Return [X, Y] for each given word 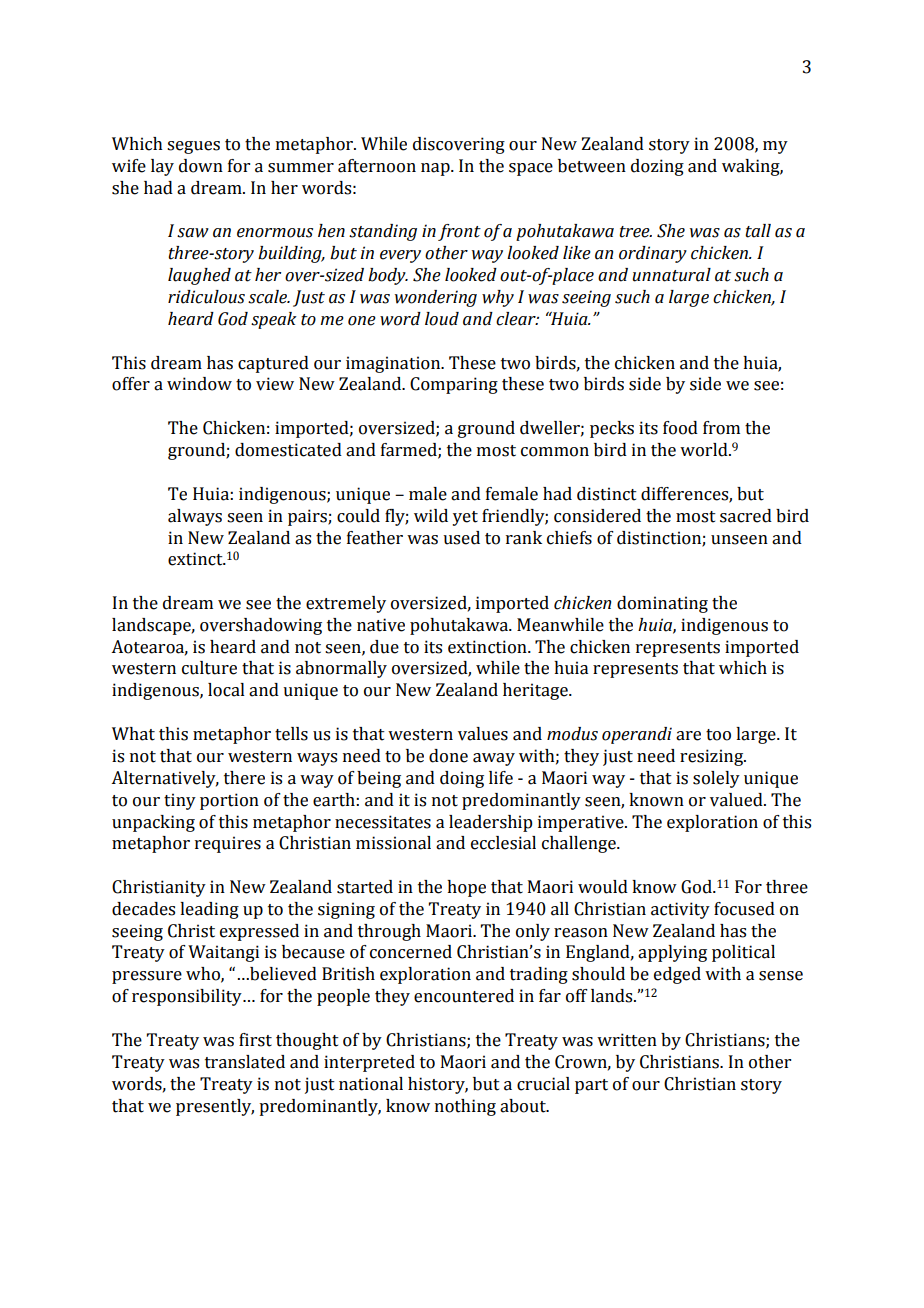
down [201, 166]
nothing [465, 1107]
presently [215, 1107]
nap [436, 169]
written [627, 1040]
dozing [657, 167]
